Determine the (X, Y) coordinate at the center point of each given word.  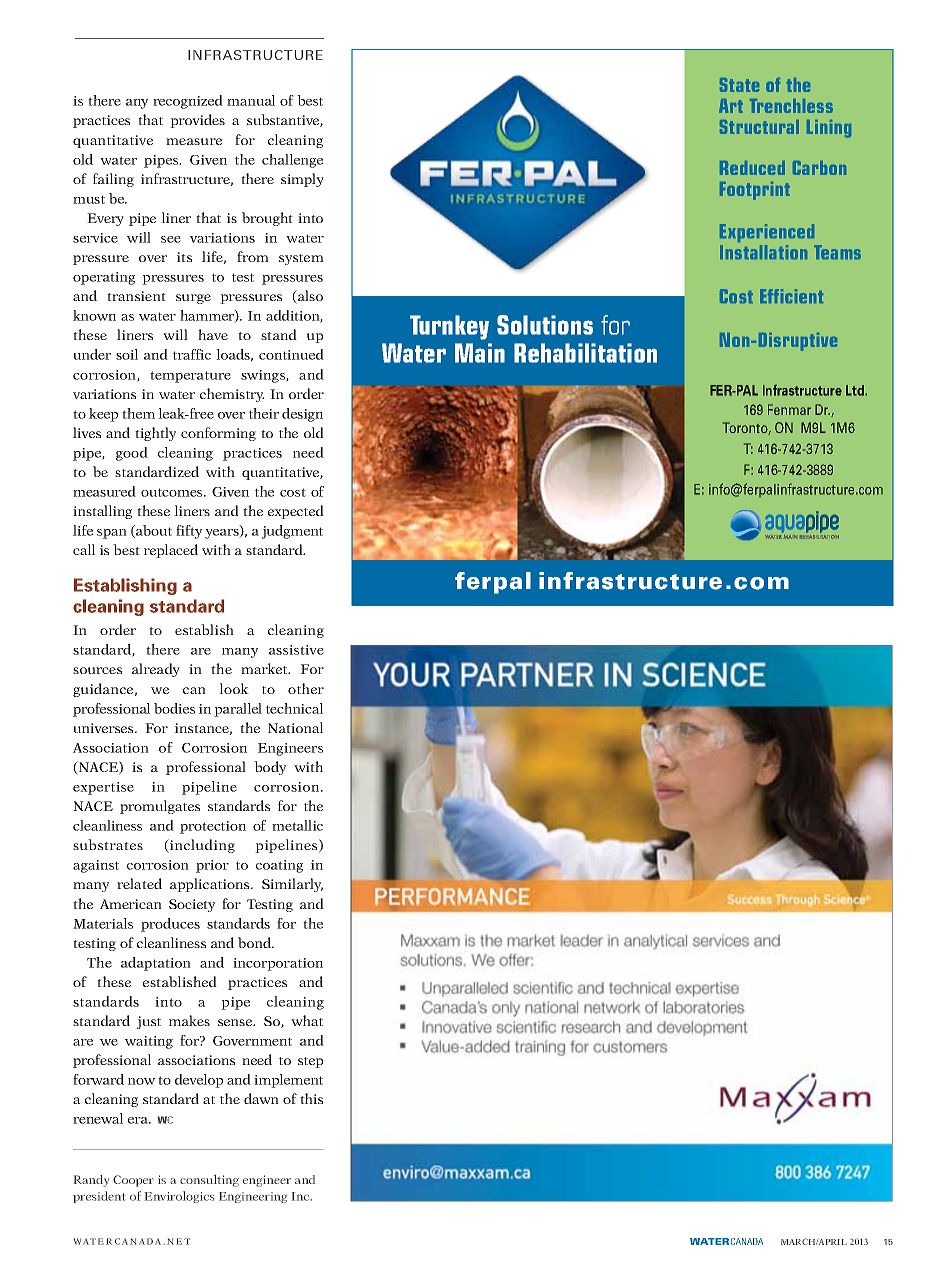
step (310, 1062)
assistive (296, 650)
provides (197, 121)
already (156, 670)
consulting (209, 1181)
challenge (292, 161)
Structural (759, 127)
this (311, 1098)
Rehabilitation (585, 353)
